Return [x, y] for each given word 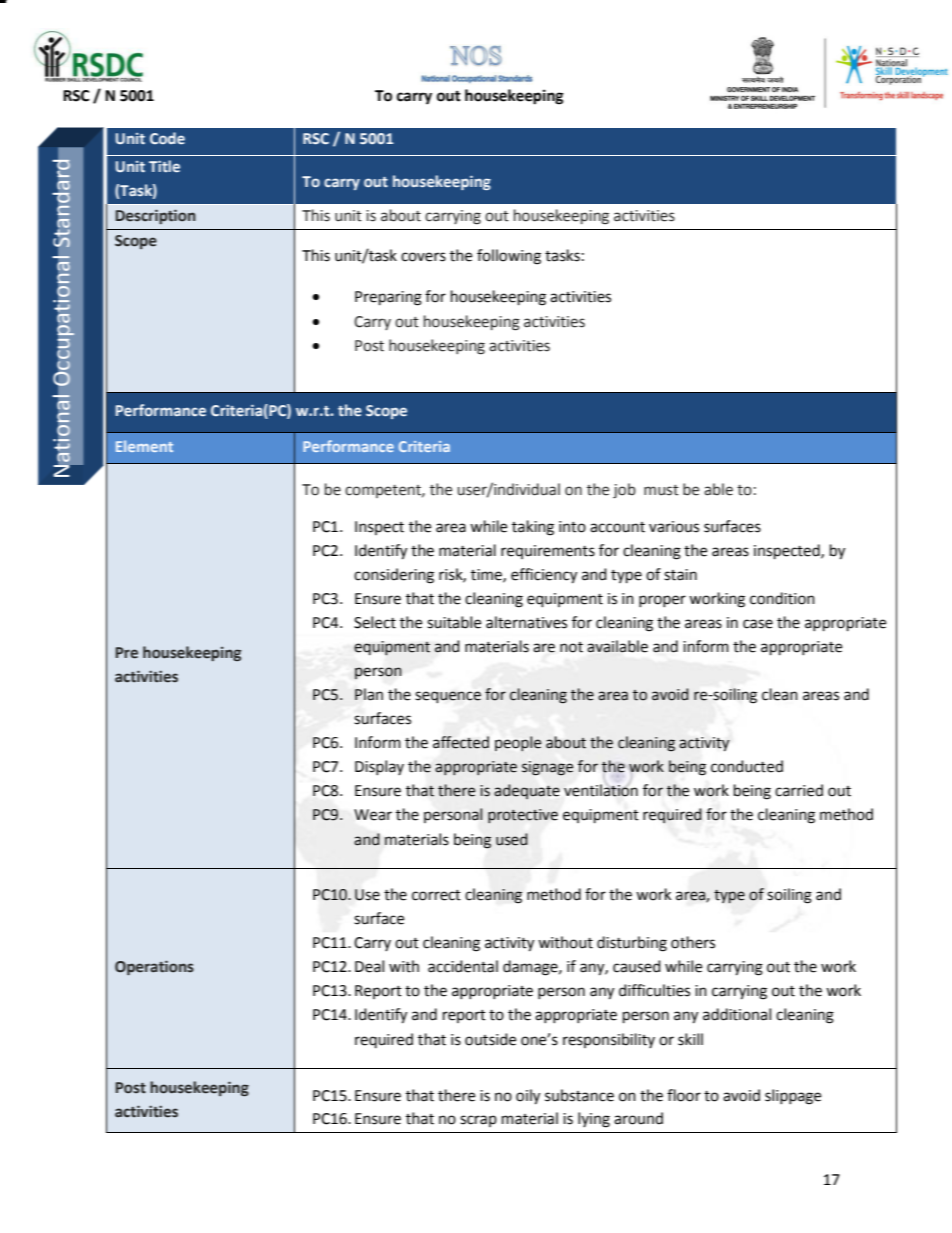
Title [164, 166]
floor [684, 1095]
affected [461, 742]
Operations [154, 967]
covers [423, 257]
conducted [747, 766]
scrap [478, 1121]
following [509, 257]
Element [144, 446]
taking [533, 528]
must [661, 490]
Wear [373, 815]
